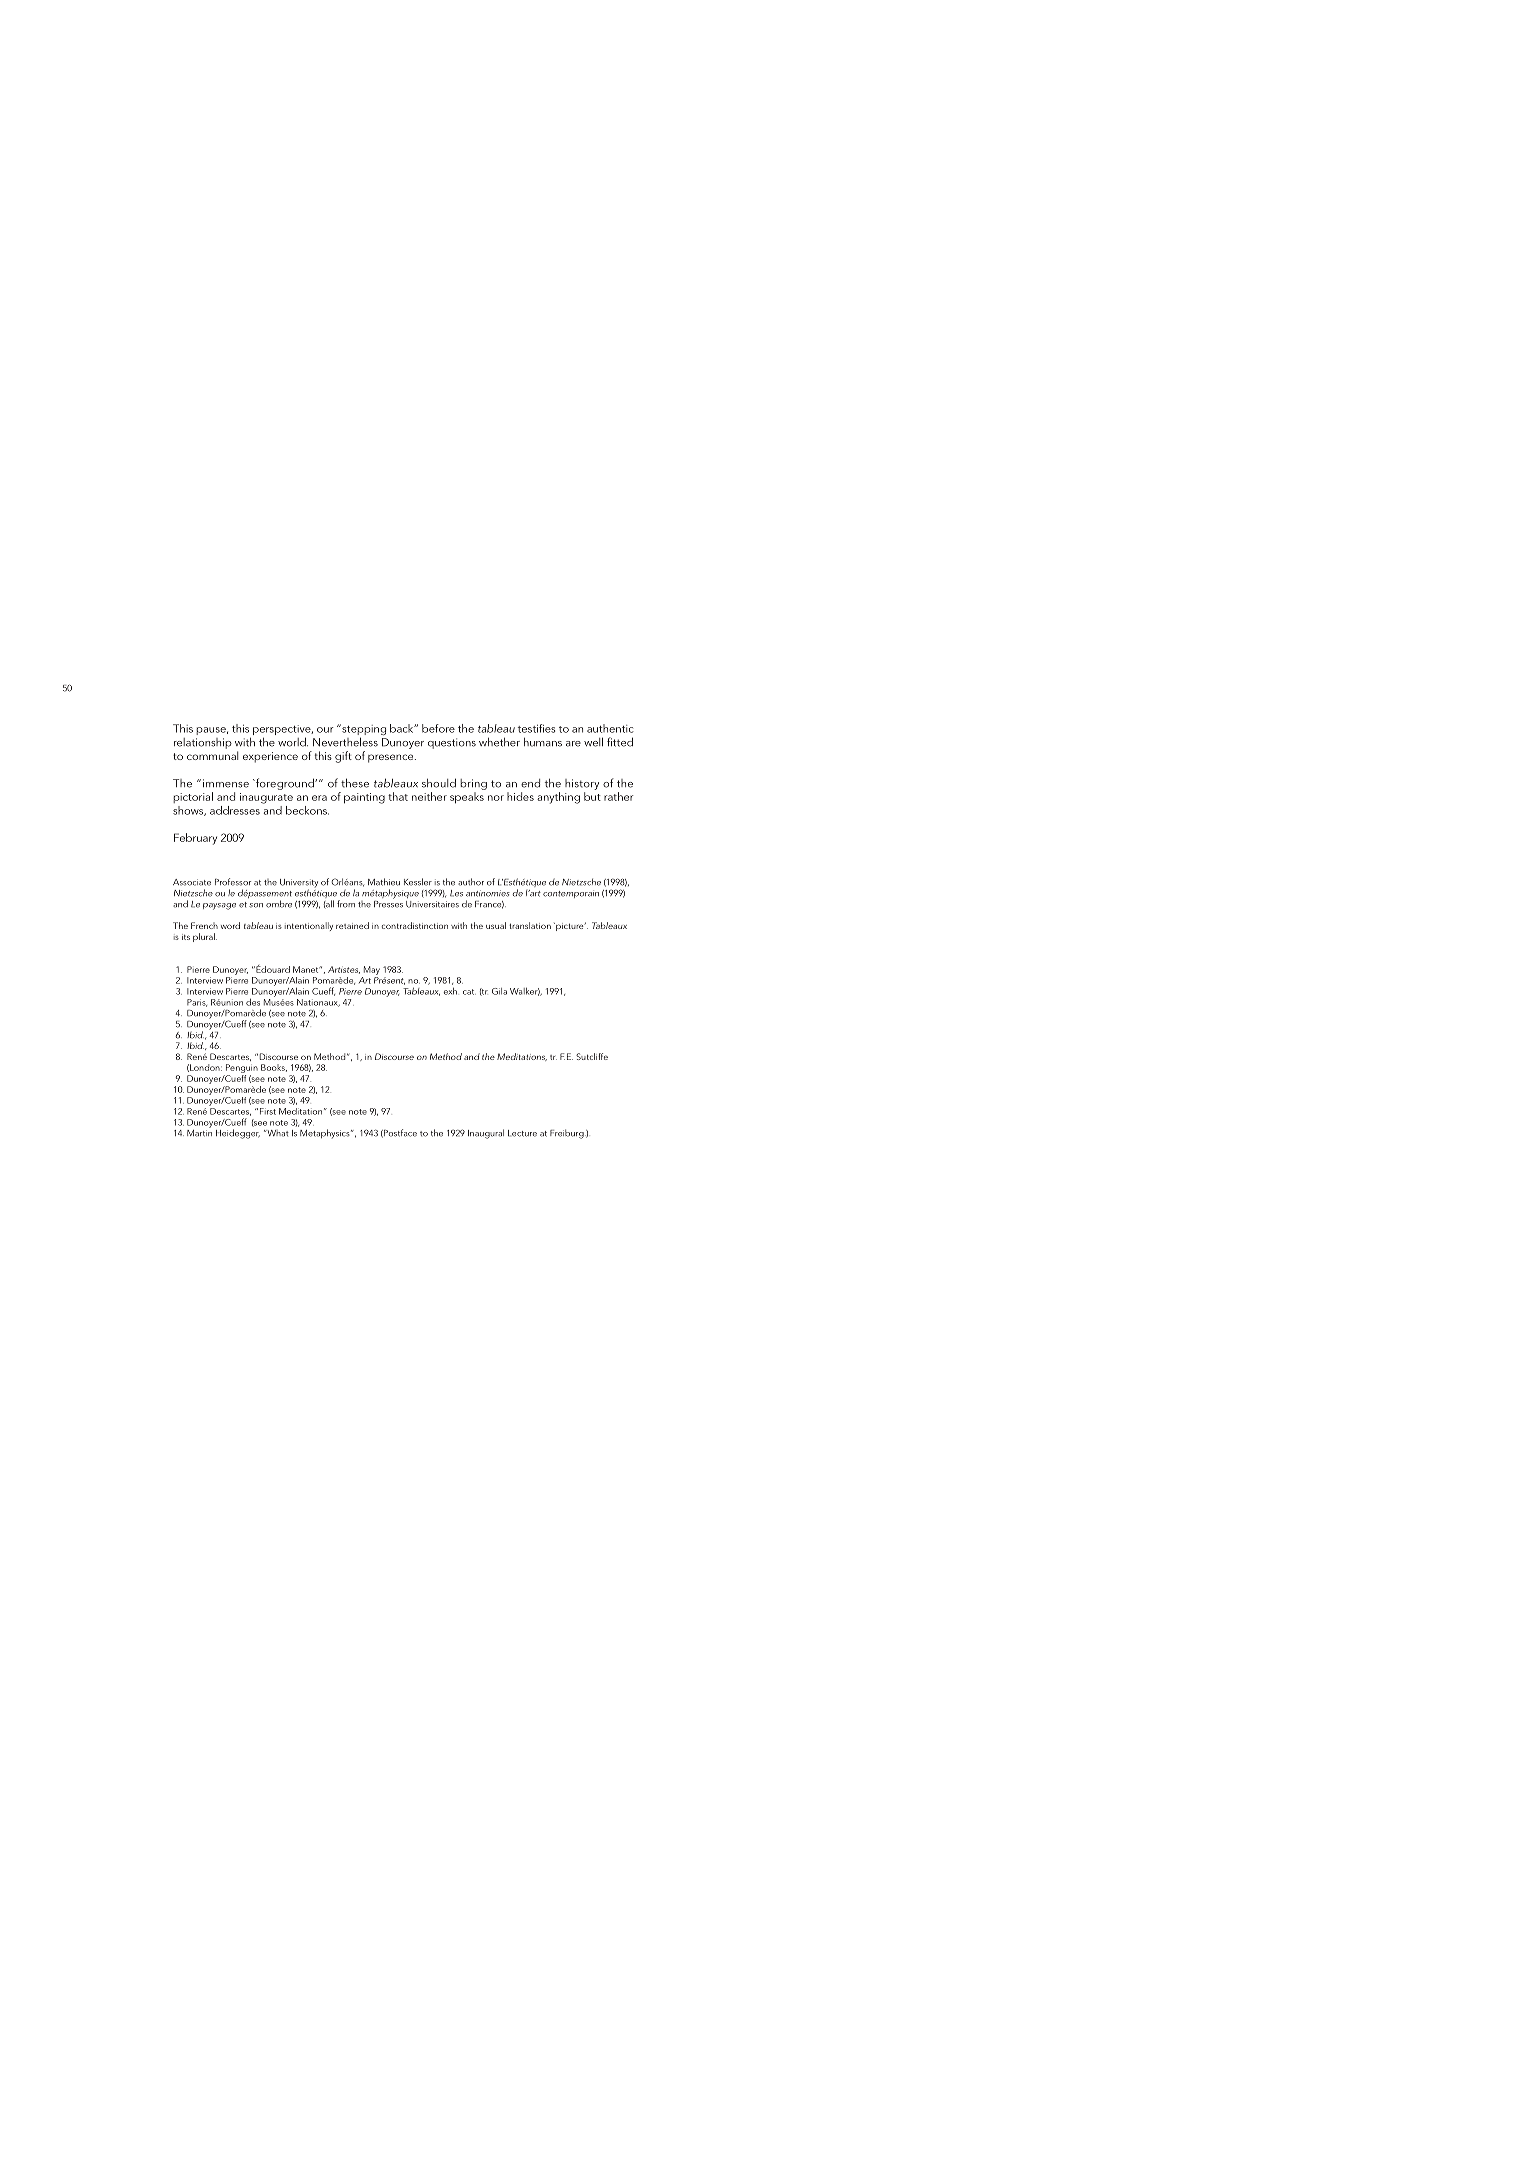  I want to click on author, so click(471, 882).
